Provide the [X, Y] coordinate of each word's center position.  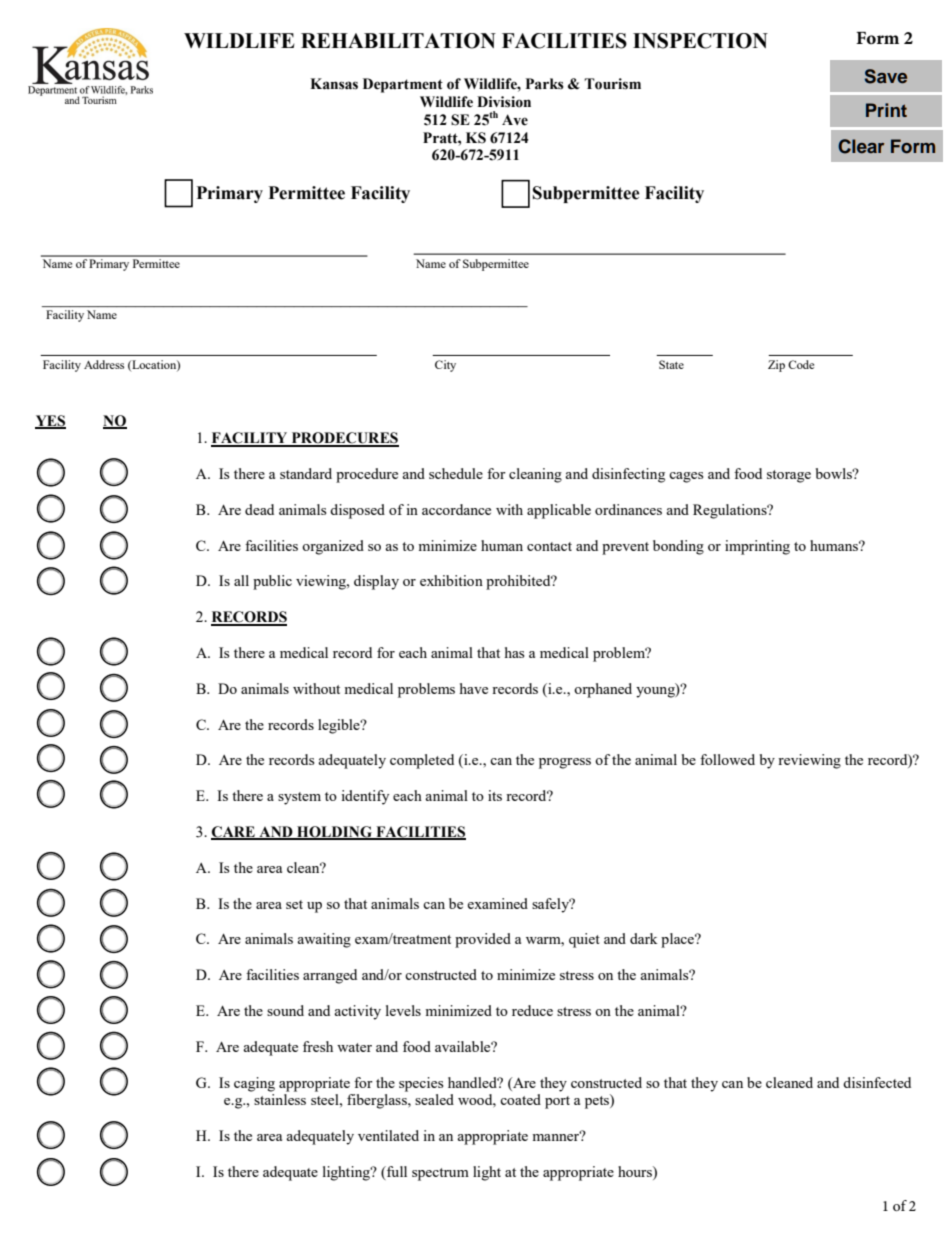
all [241, 580]
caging [254, 1084]
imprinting [757, 547]
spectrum [440, 1174]
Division [504, 102]
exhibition [451, 580]
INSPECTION [700, 41]
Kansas [334, 84]
